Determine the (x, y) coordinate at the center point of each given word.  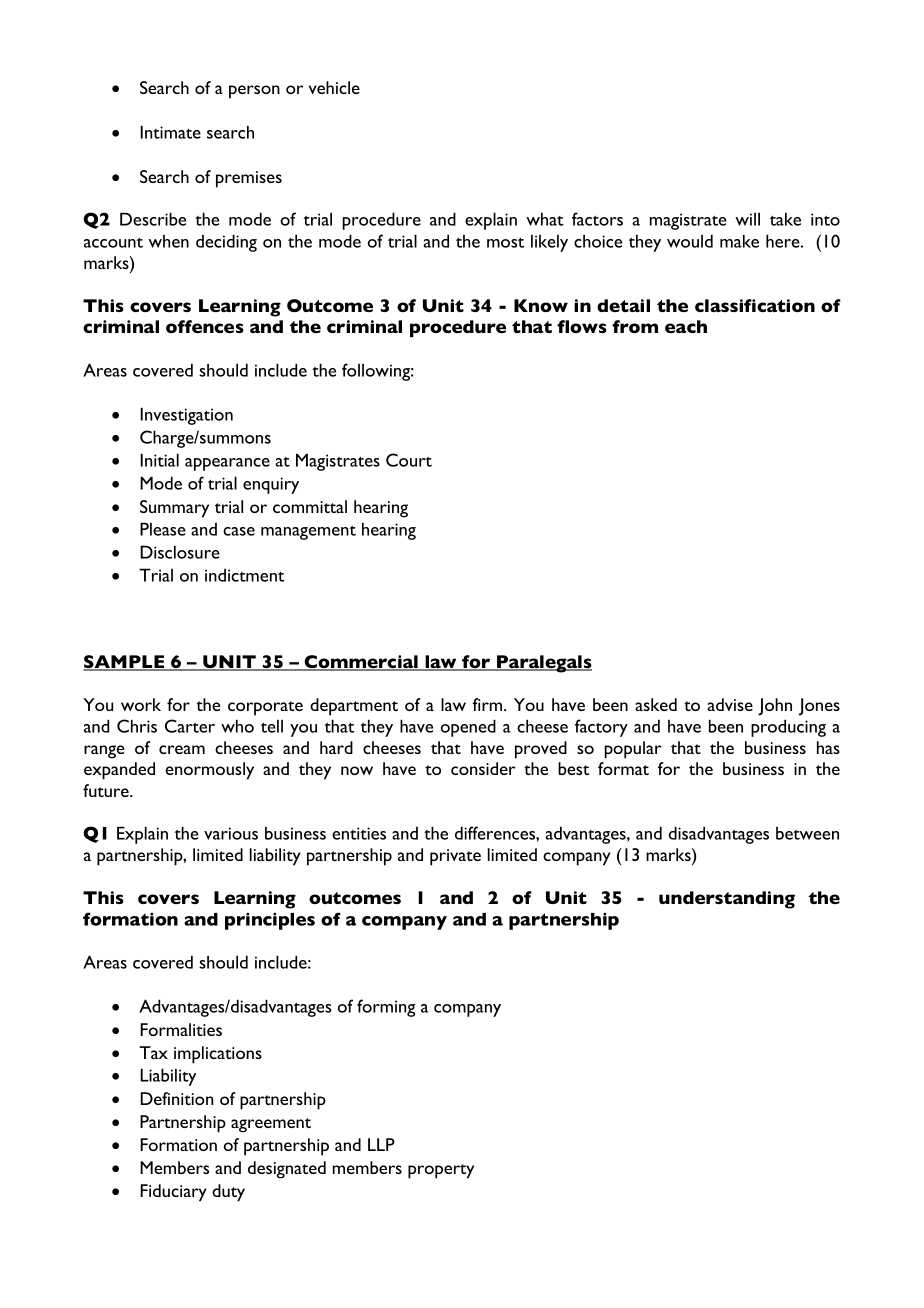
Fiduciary (173, 1193)
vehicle (334, 87)
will (747, 219)
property (441, 1171)
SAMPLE (125, 663)
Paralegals (543, 664)
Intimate (170, 132)
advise (730, 704)
